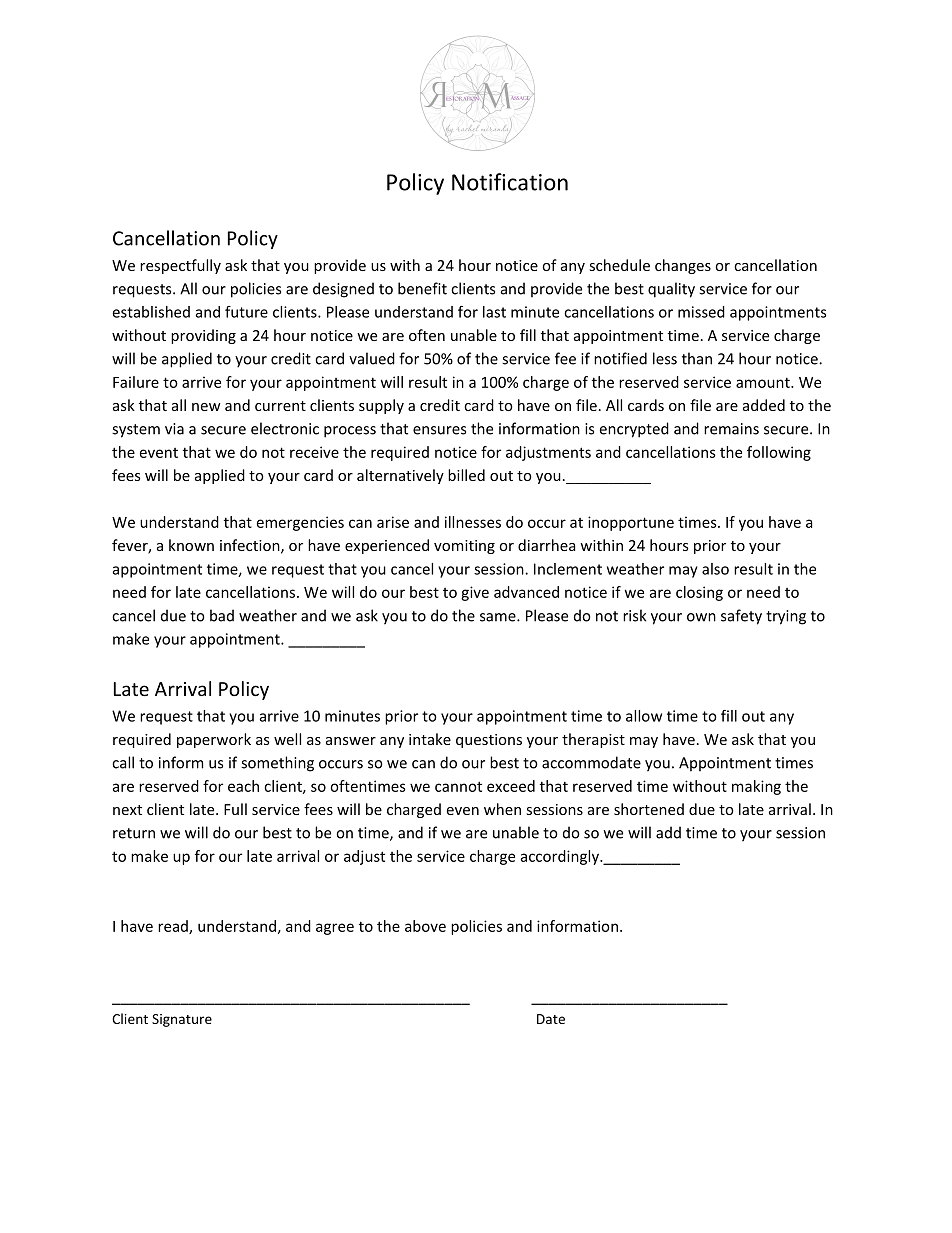 The height and width of the screenshot is (1233, 952). I want to click on via, so click(174, 429).
